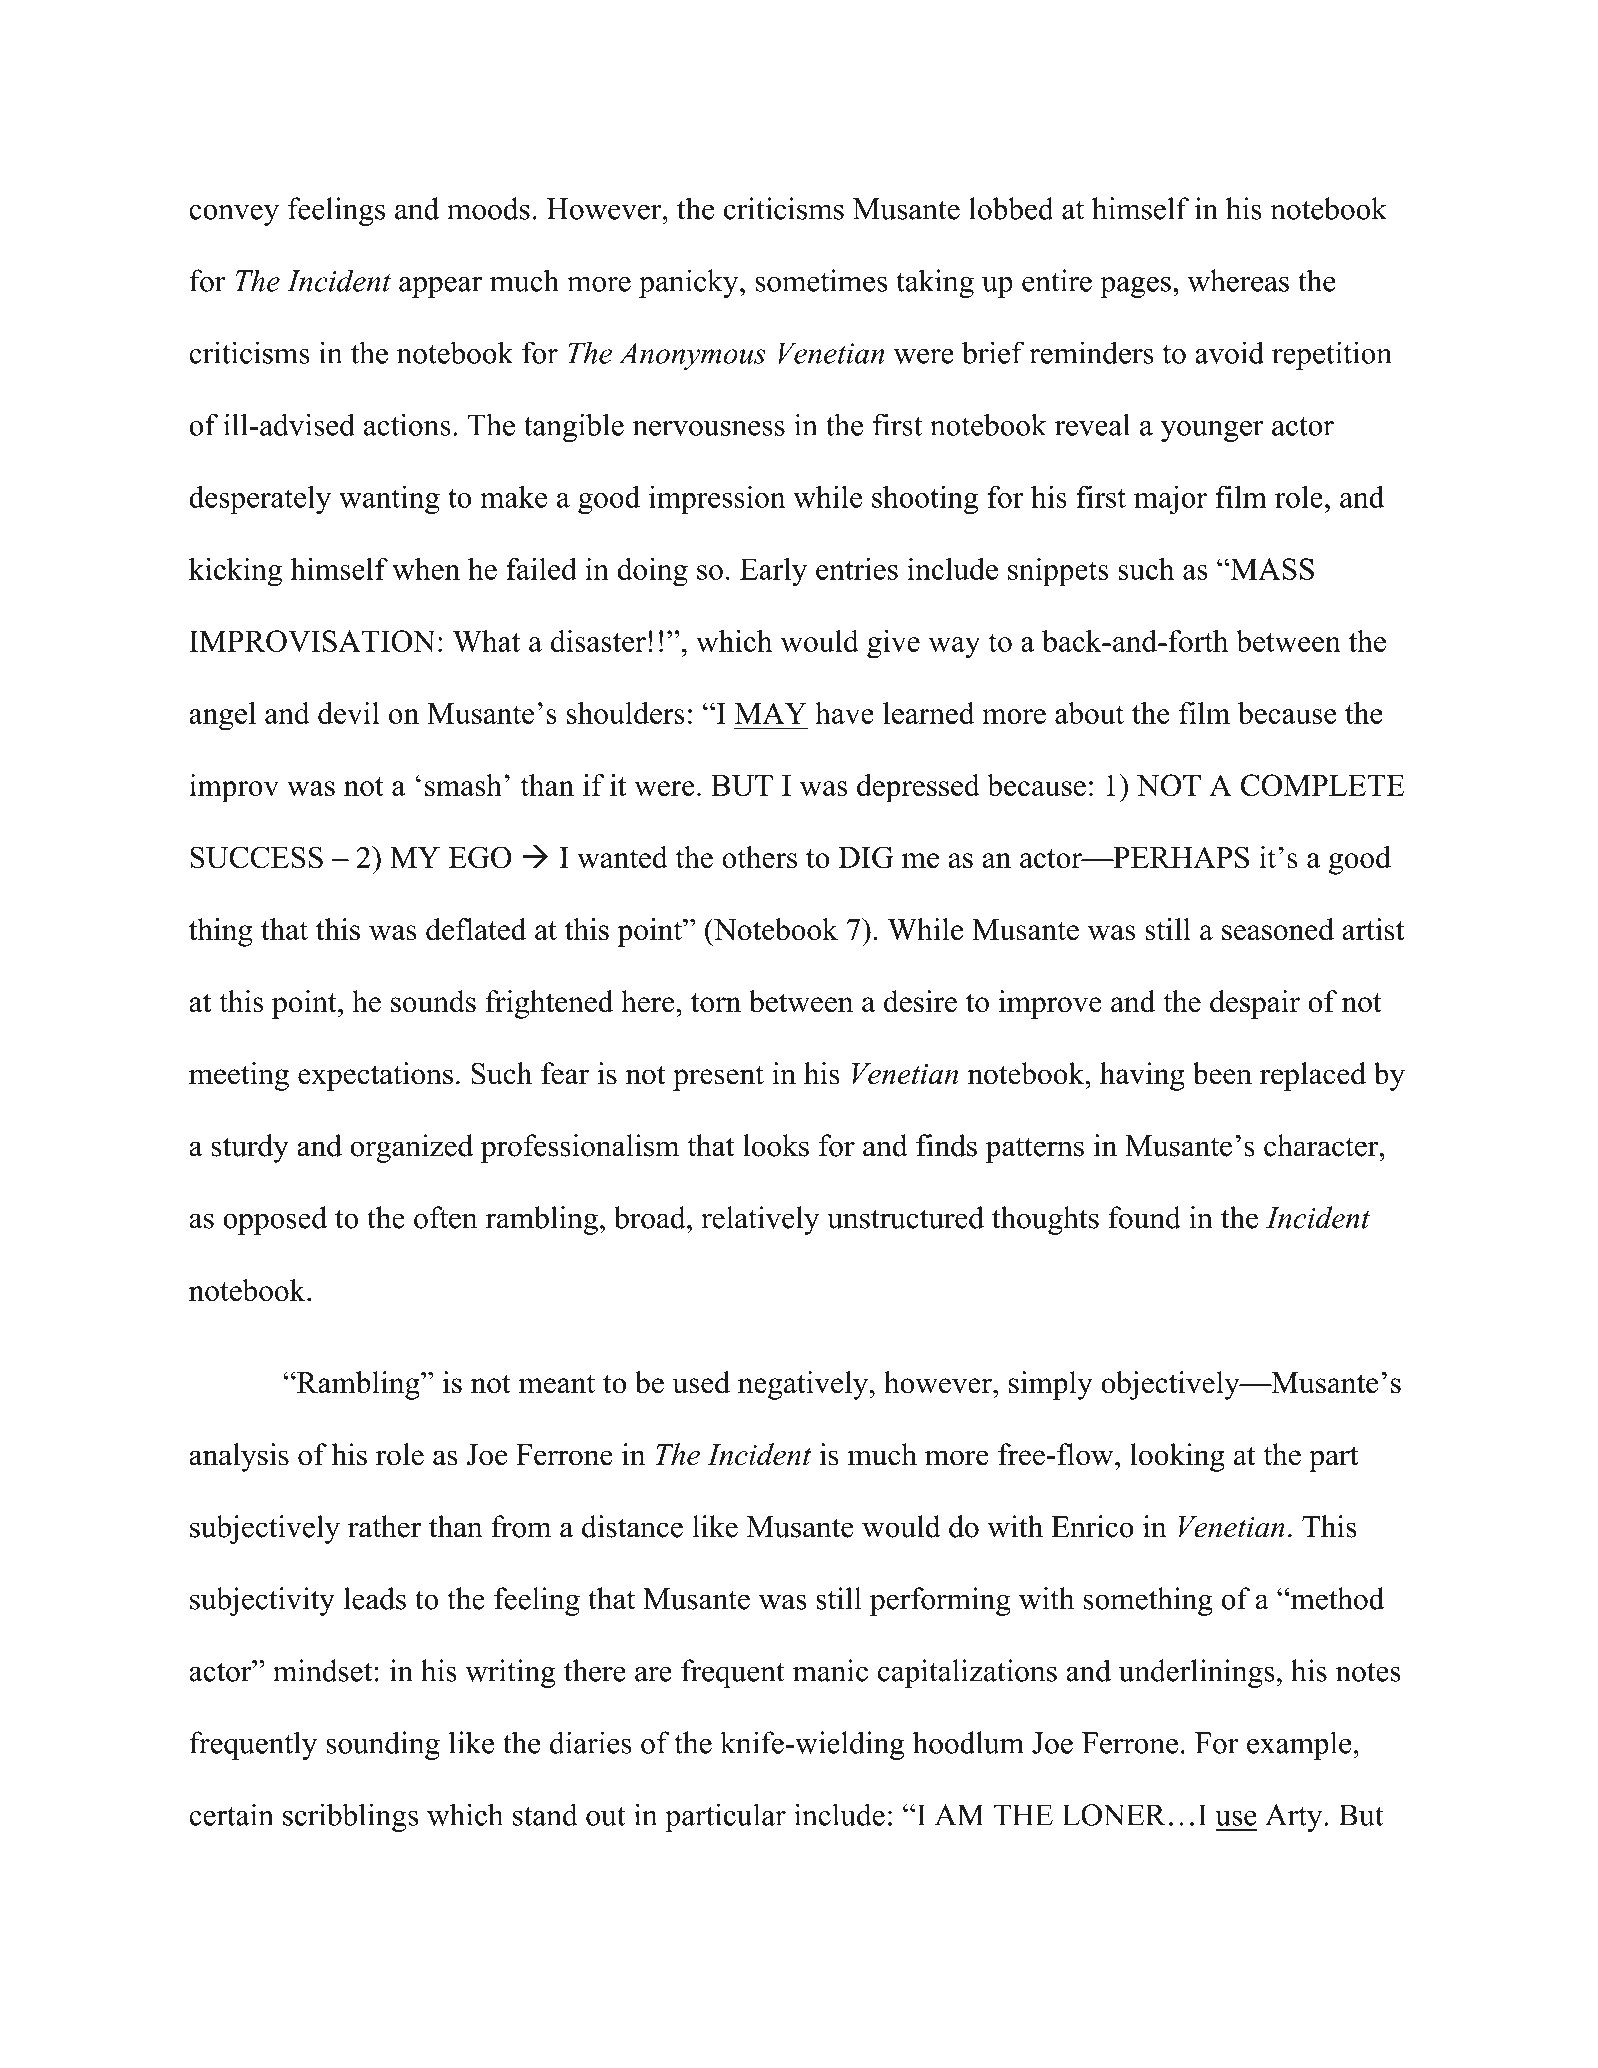  What do you see at coordinates (383, 1745) in the screenshot?
I see `sounding` at bounding box center [383, 1745].
